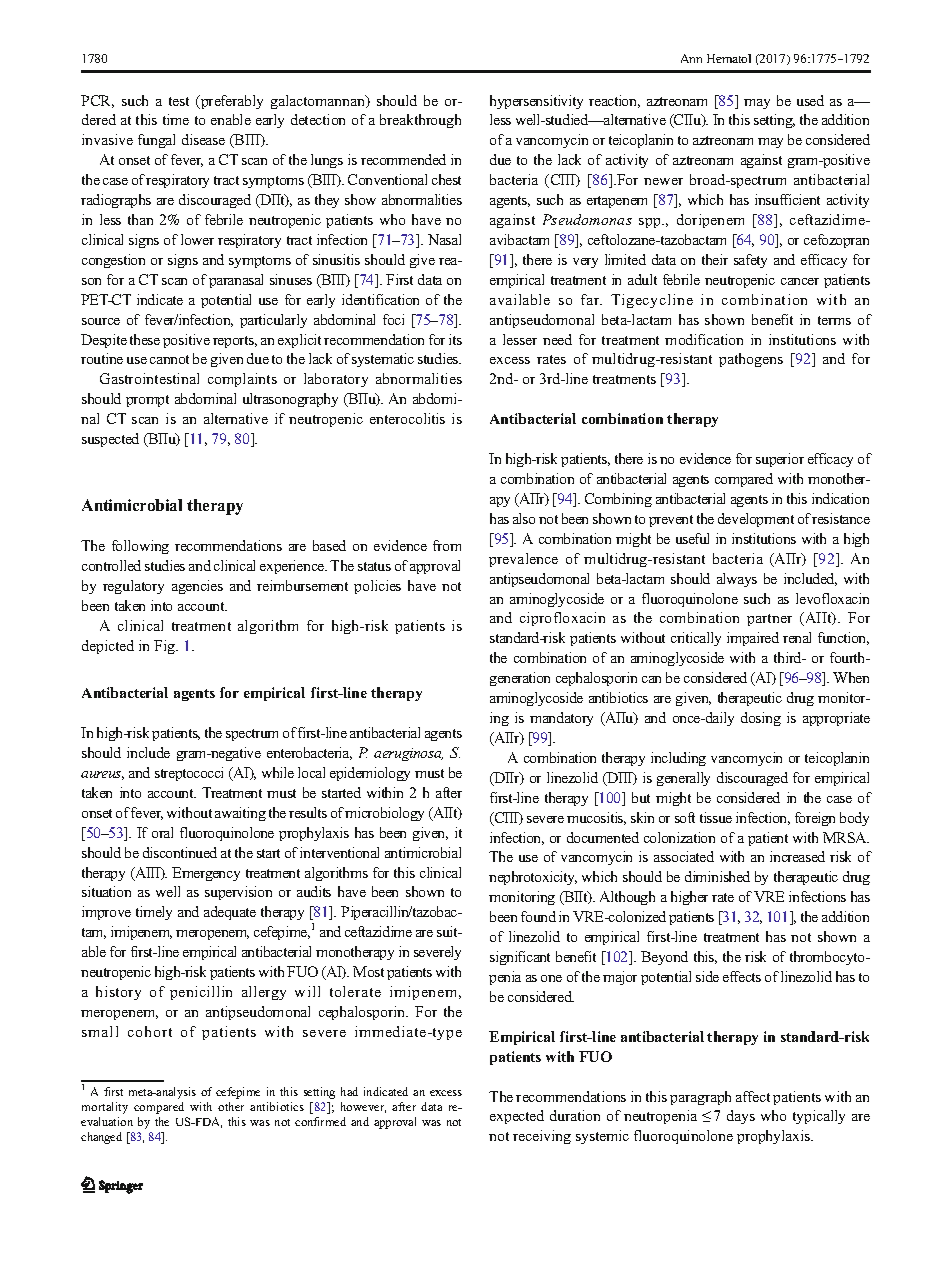 The height and width of the screenshot is (1265, 952). What do you see at coordinates (769, 620) in the screenshot?
I see `partner` at bounding box center [769, 620].
